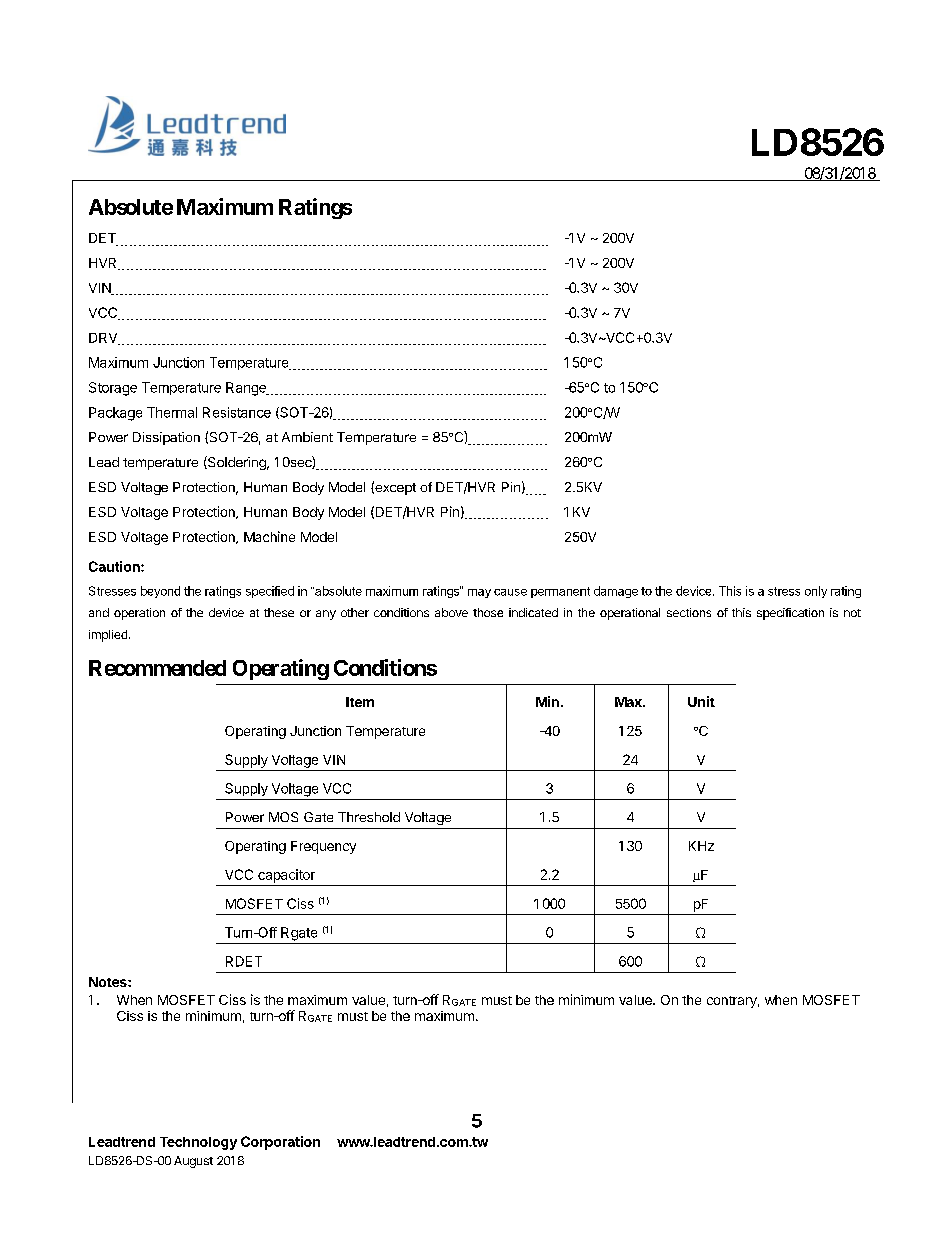 The image size is (952, 1233). What do you see at coordinates (172, 412) in the screenshot?
I see `Thermal` at bounding box center [172, 412].
